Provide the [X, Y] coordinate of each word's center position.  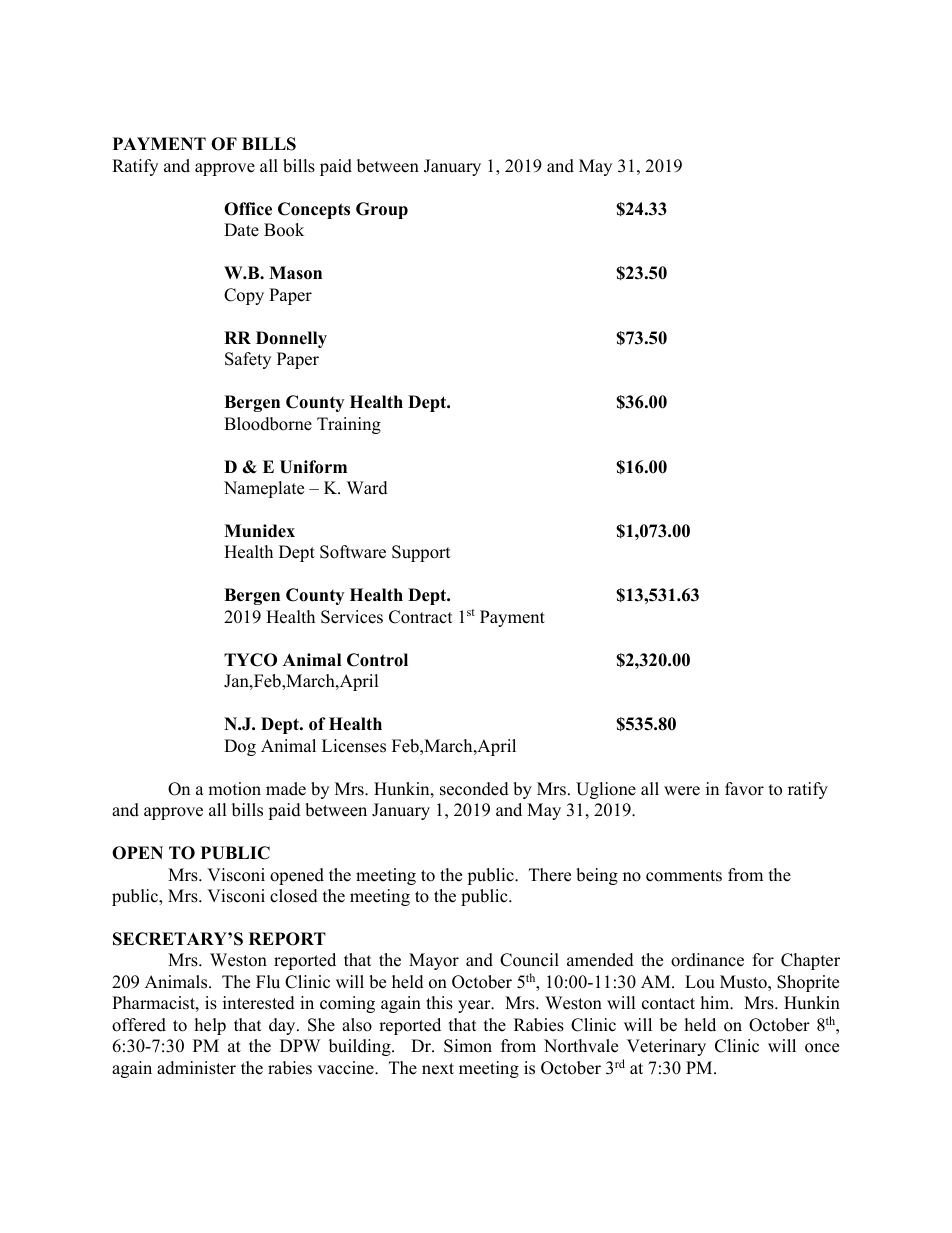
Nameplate [264, 489]
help [210, 1026]
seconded [474, 789]
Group [382, 210]
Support [421, 553]
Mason [295, 273]
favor [744, 789]
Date [241, 230]
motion [234, 789]
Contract [421, 617]
